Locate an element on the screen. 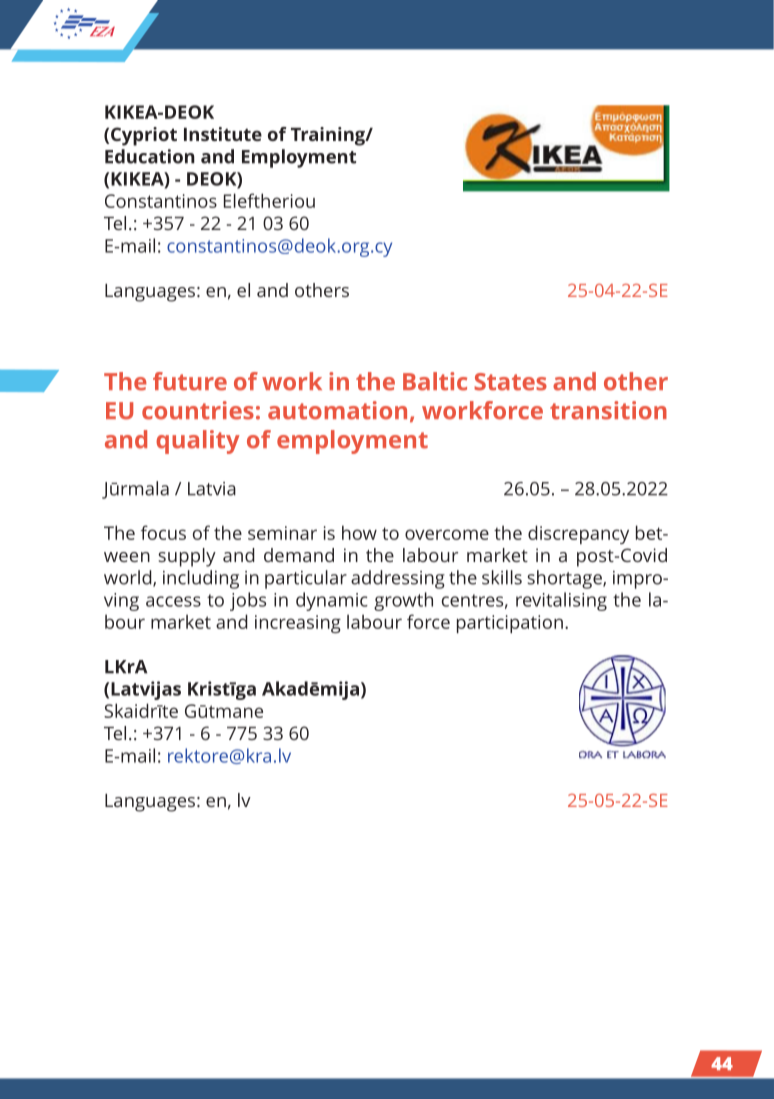 Image resolution: width=774 pixels, height=1099 pixels. Institute is located at coordinates (223, 134).
